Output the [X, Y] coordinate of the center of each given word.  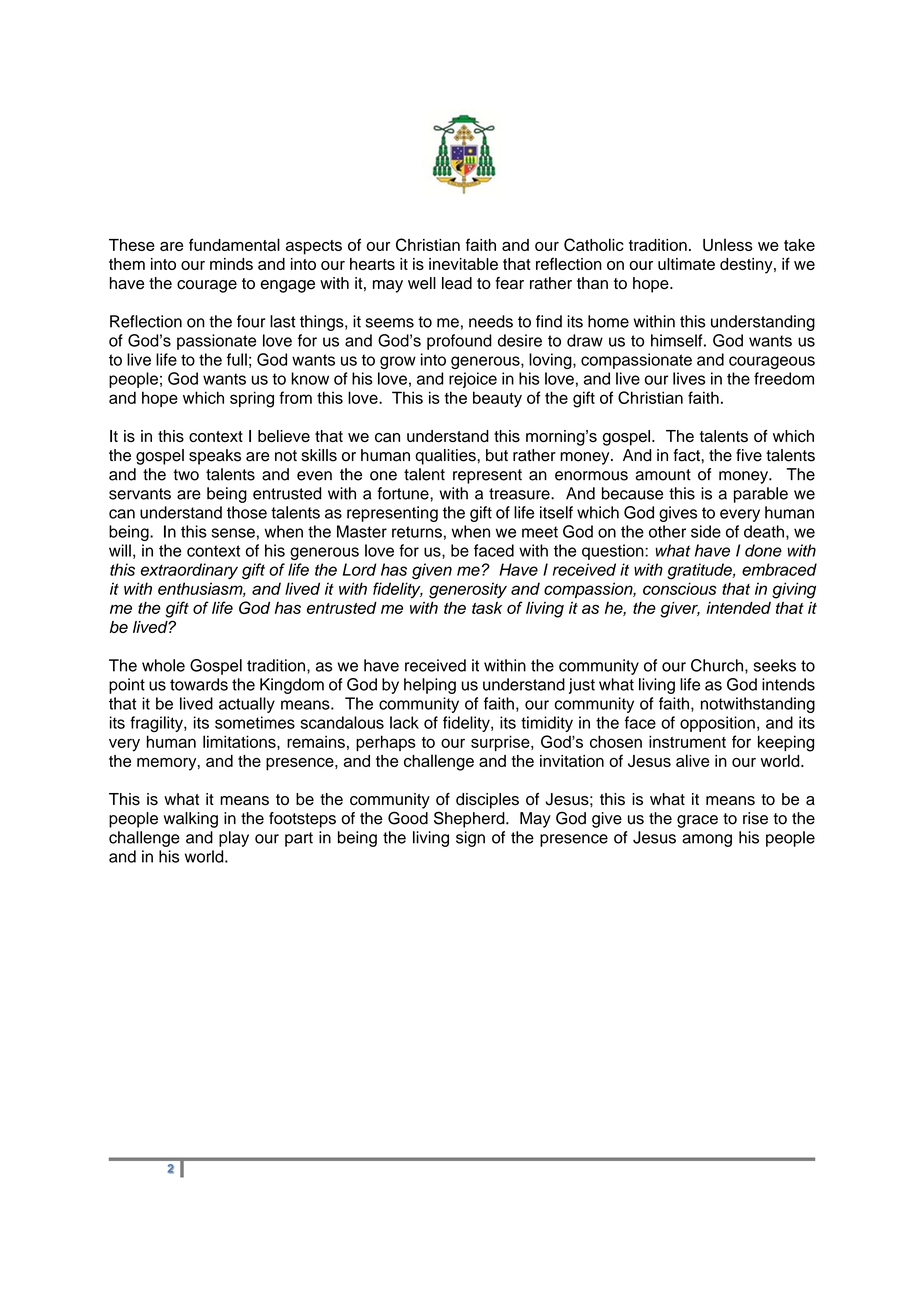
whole [163, 665]
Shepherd [470, 819]
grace [697, 821]
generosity [468, 590]
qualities [445, 457]
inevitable [463, 264]
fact [687, 455]
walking [191, 820]
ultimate [686, 264]
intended [738, 608]
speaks [215, 457]
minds [231, 264]
